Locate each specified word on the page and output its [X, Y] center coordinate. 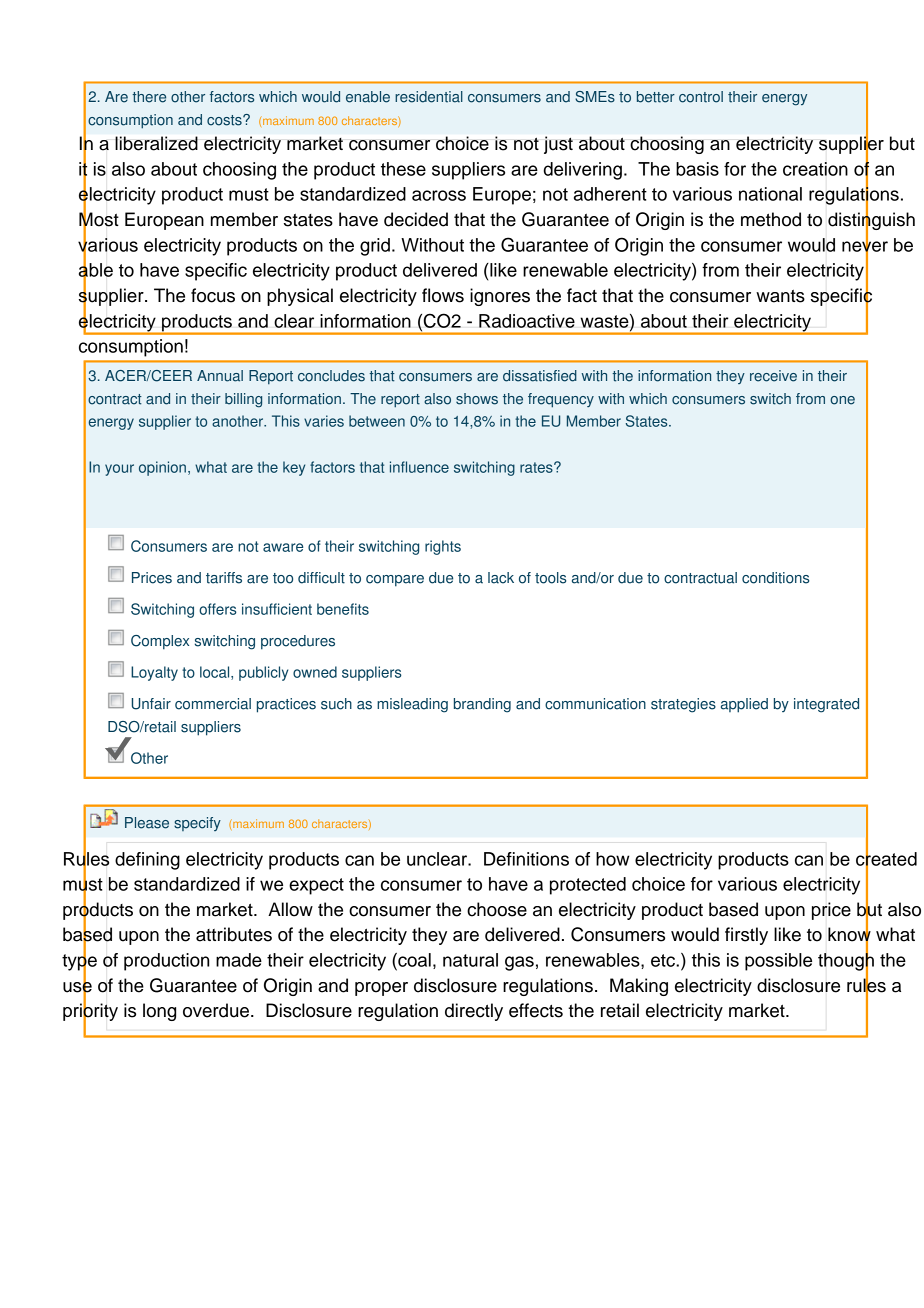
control [701, 97]
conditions [775, 578]
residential [429, 97]
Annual [220, 376]
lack [501, 578]
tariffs [224, 578]
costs [225, 120]
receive [773, 376]
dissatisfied [540, 376]
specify [197, 824]
